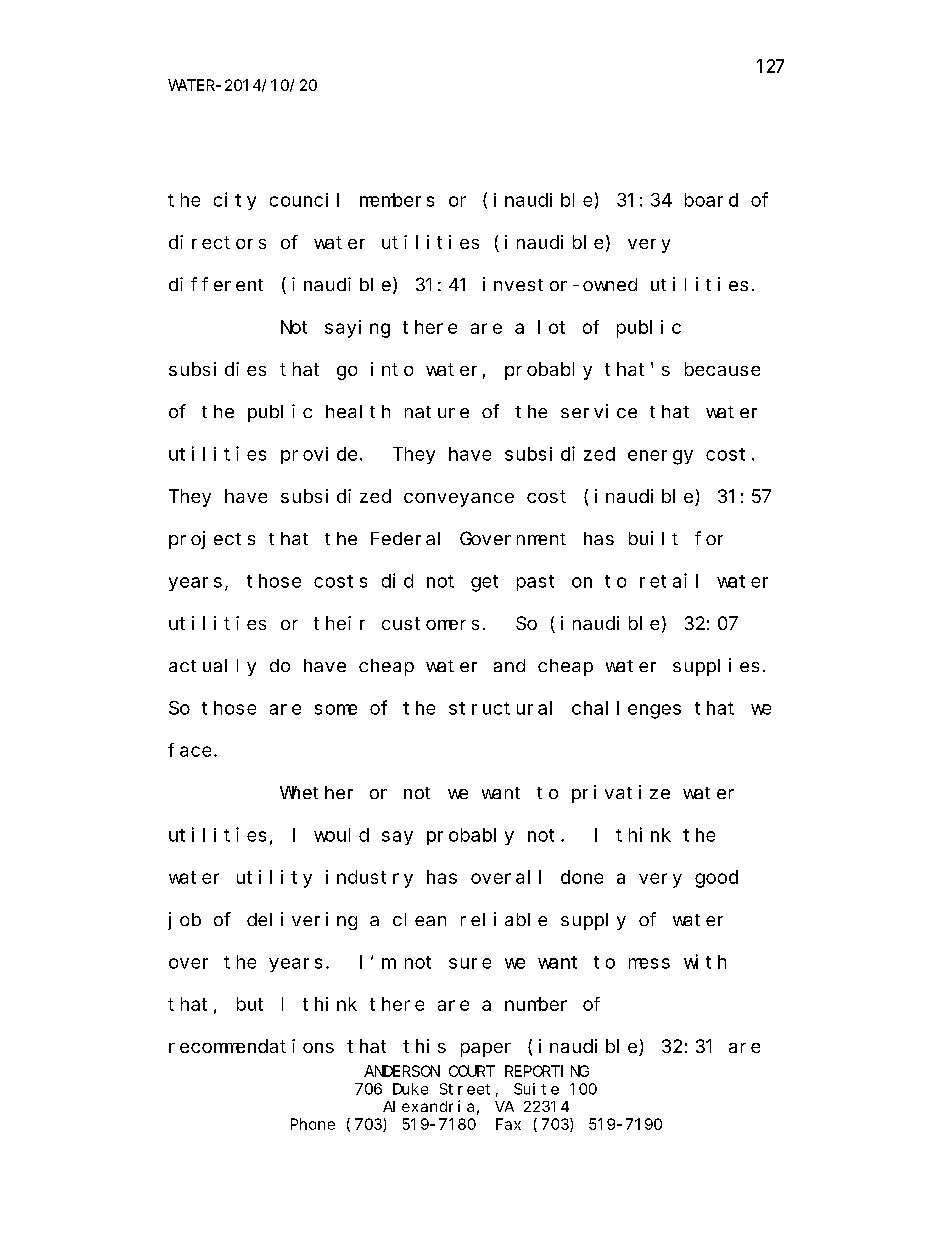  What do you see at coordinates (430, 623) in the screenshot?
I see `customers` at bounding box center [430, 623].
